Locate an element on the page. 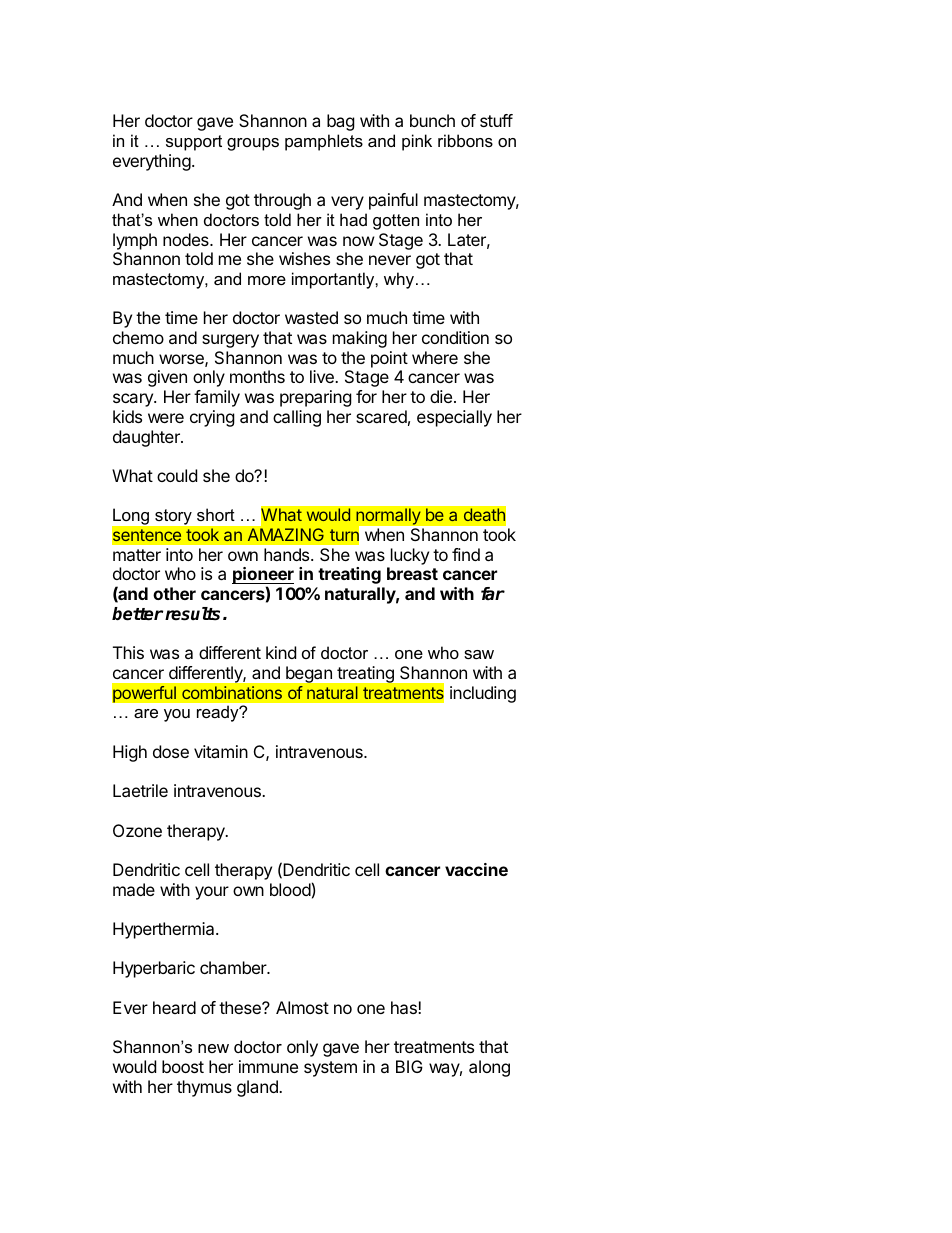  blood is located at coordinates (290, 889).
